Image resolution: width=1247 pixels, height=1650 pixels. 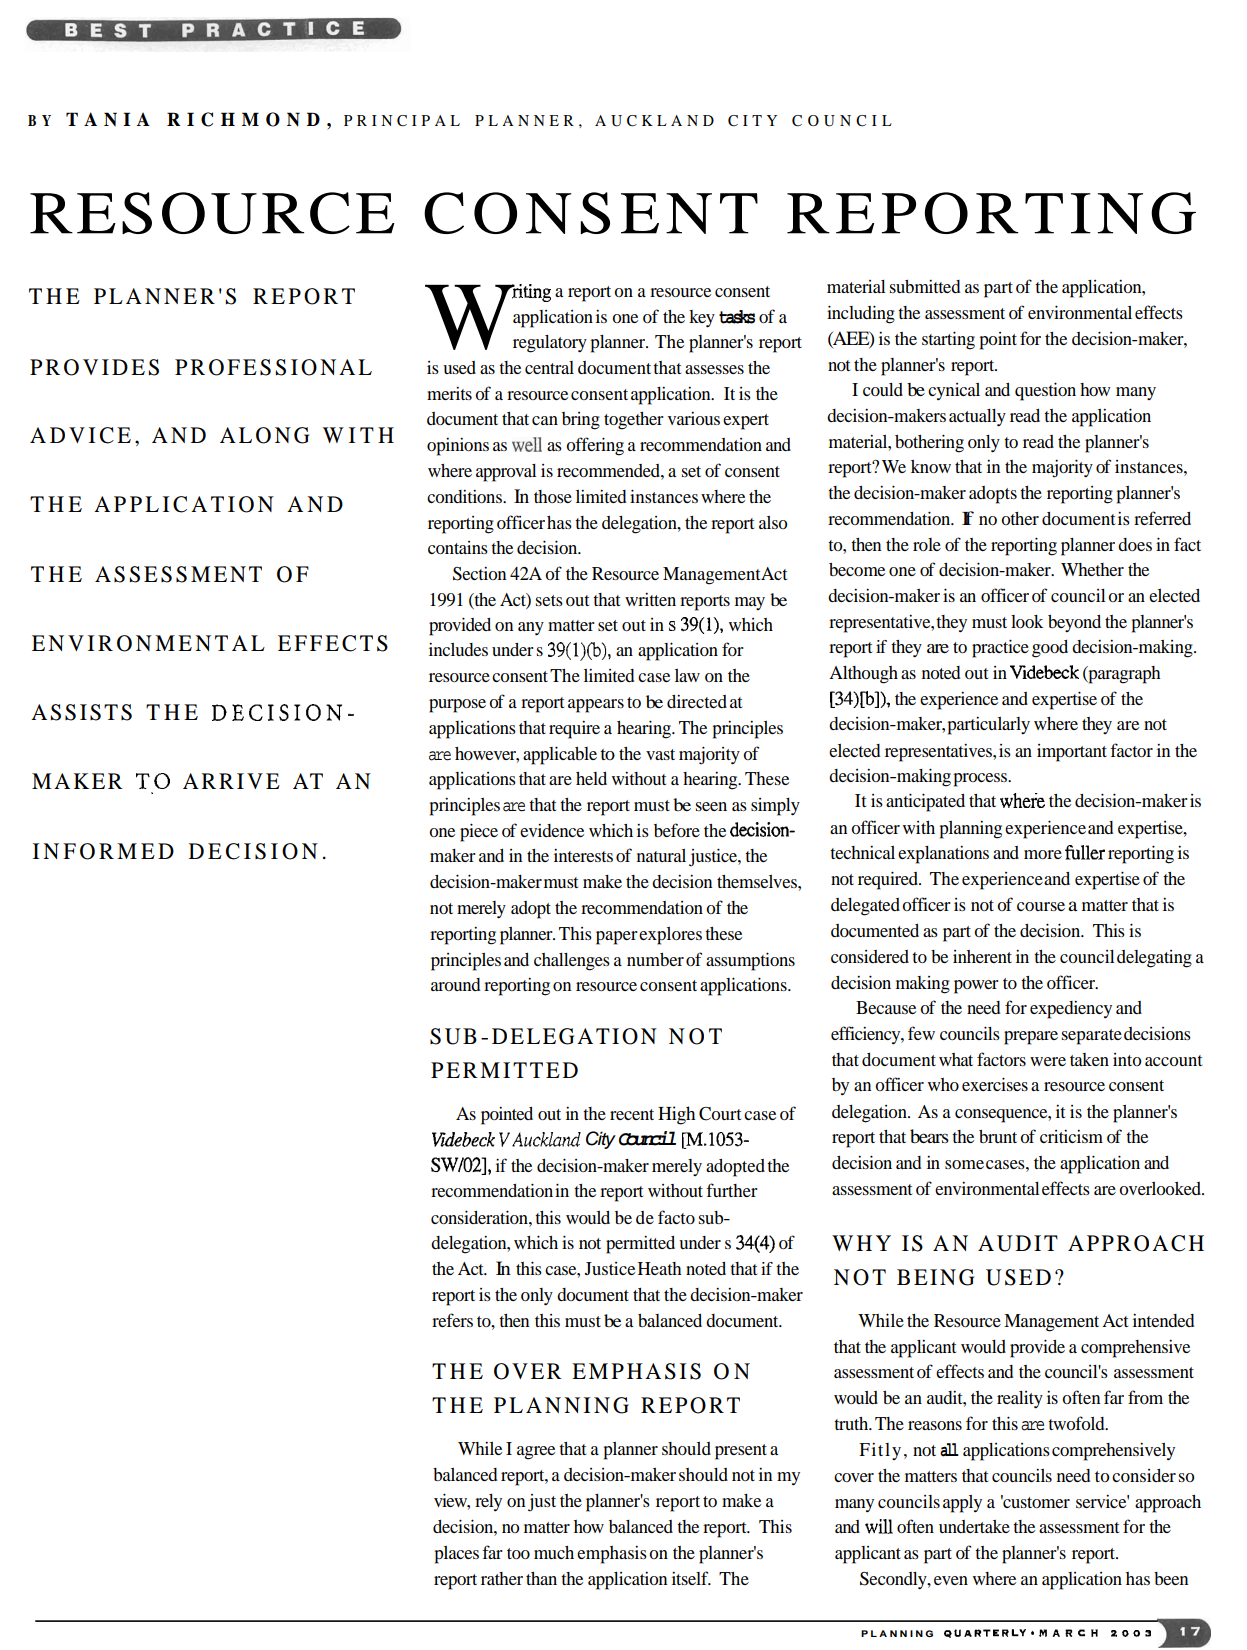 I want to click on key, so click(x=702, y=319).
